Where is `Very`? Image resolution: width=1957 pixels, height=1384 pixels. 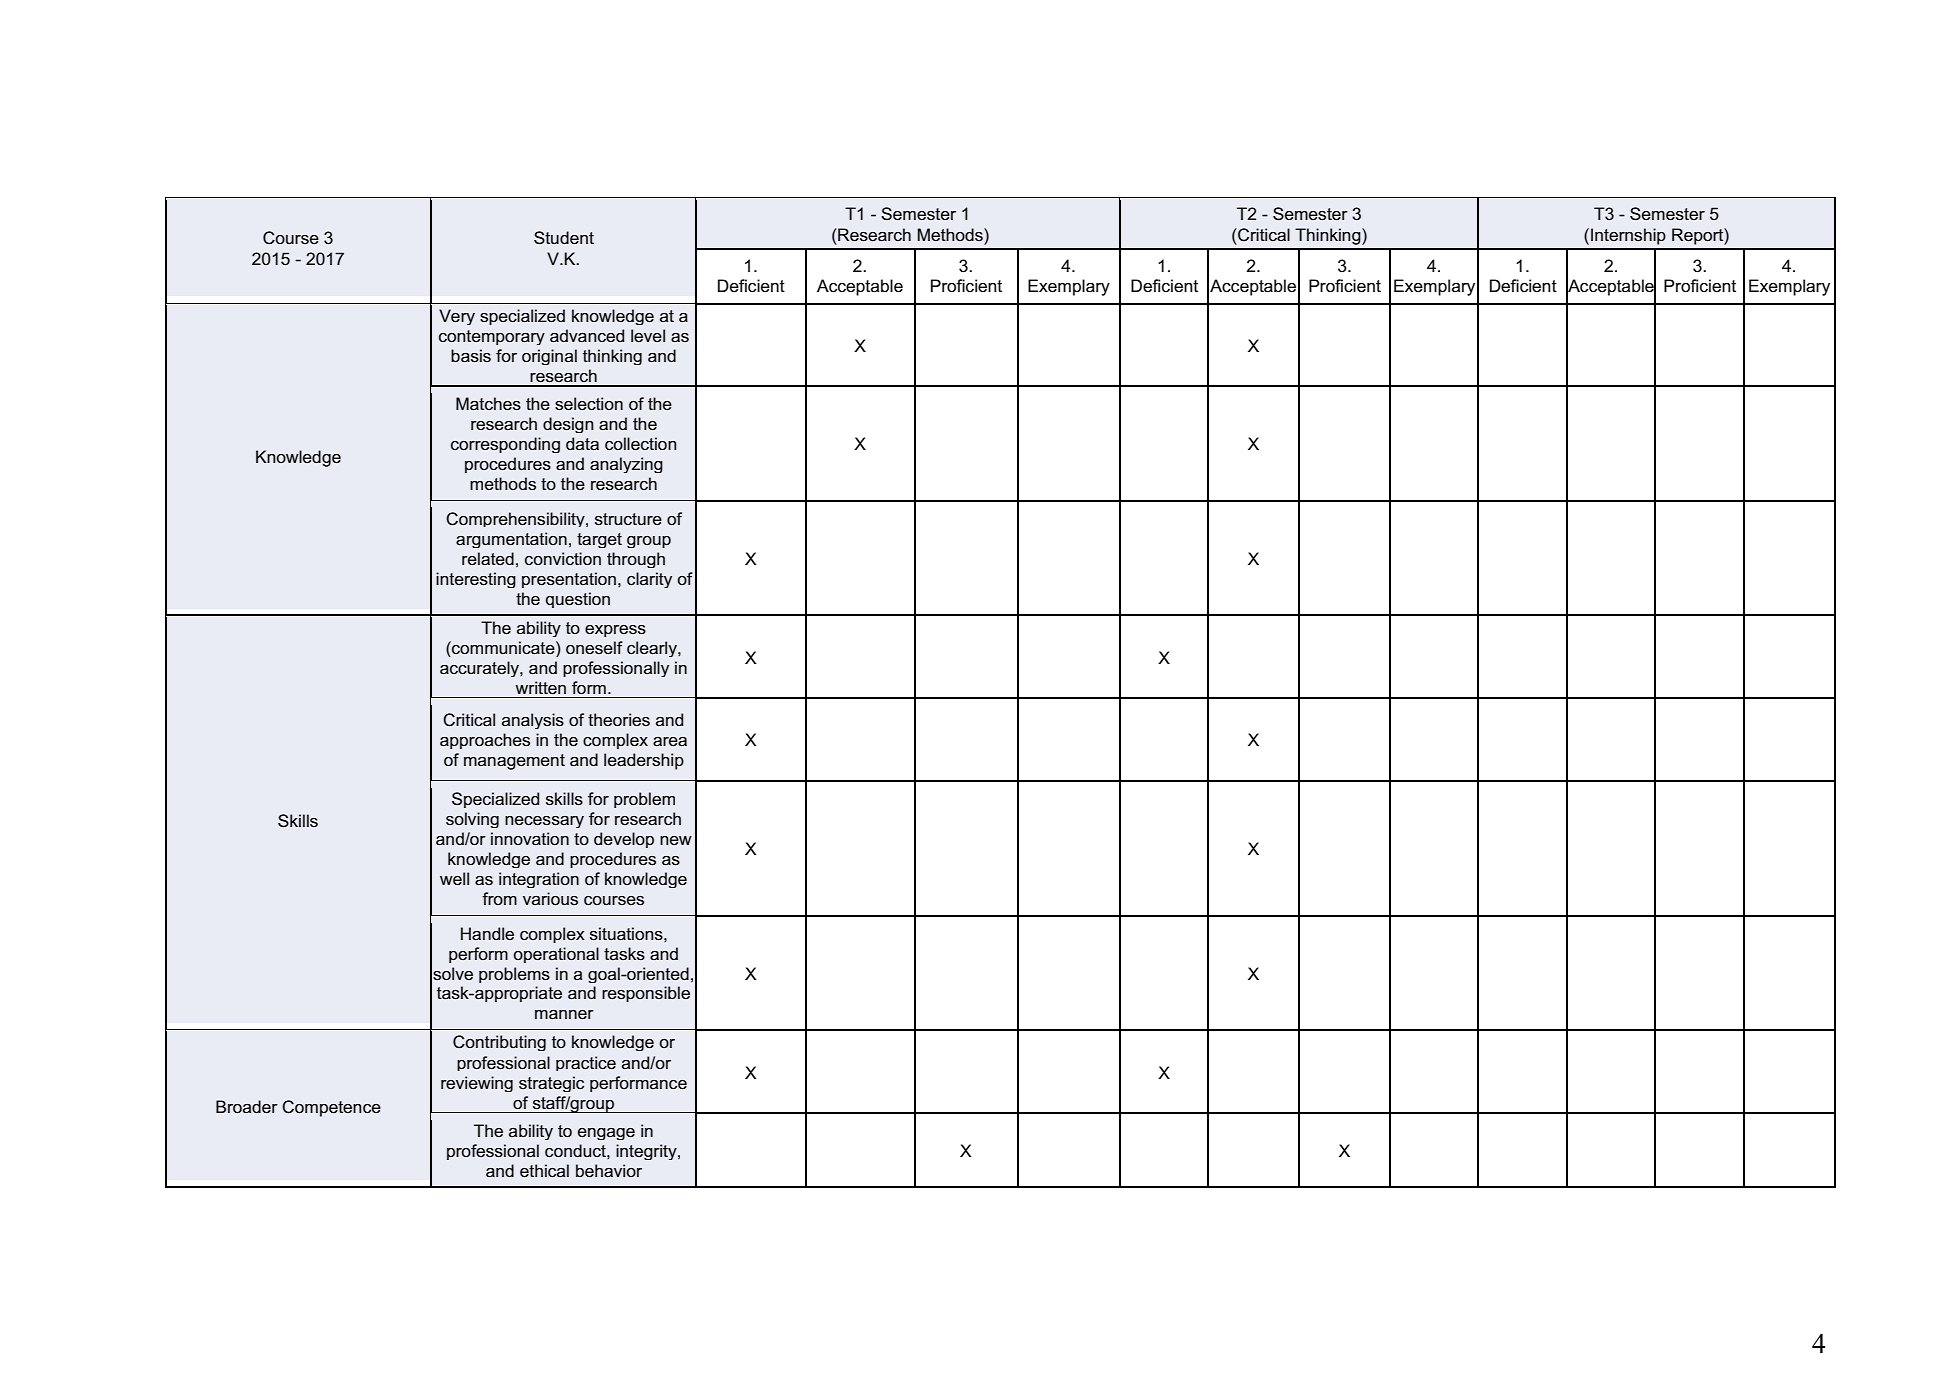
Very is located at coordinates (457, 317).
